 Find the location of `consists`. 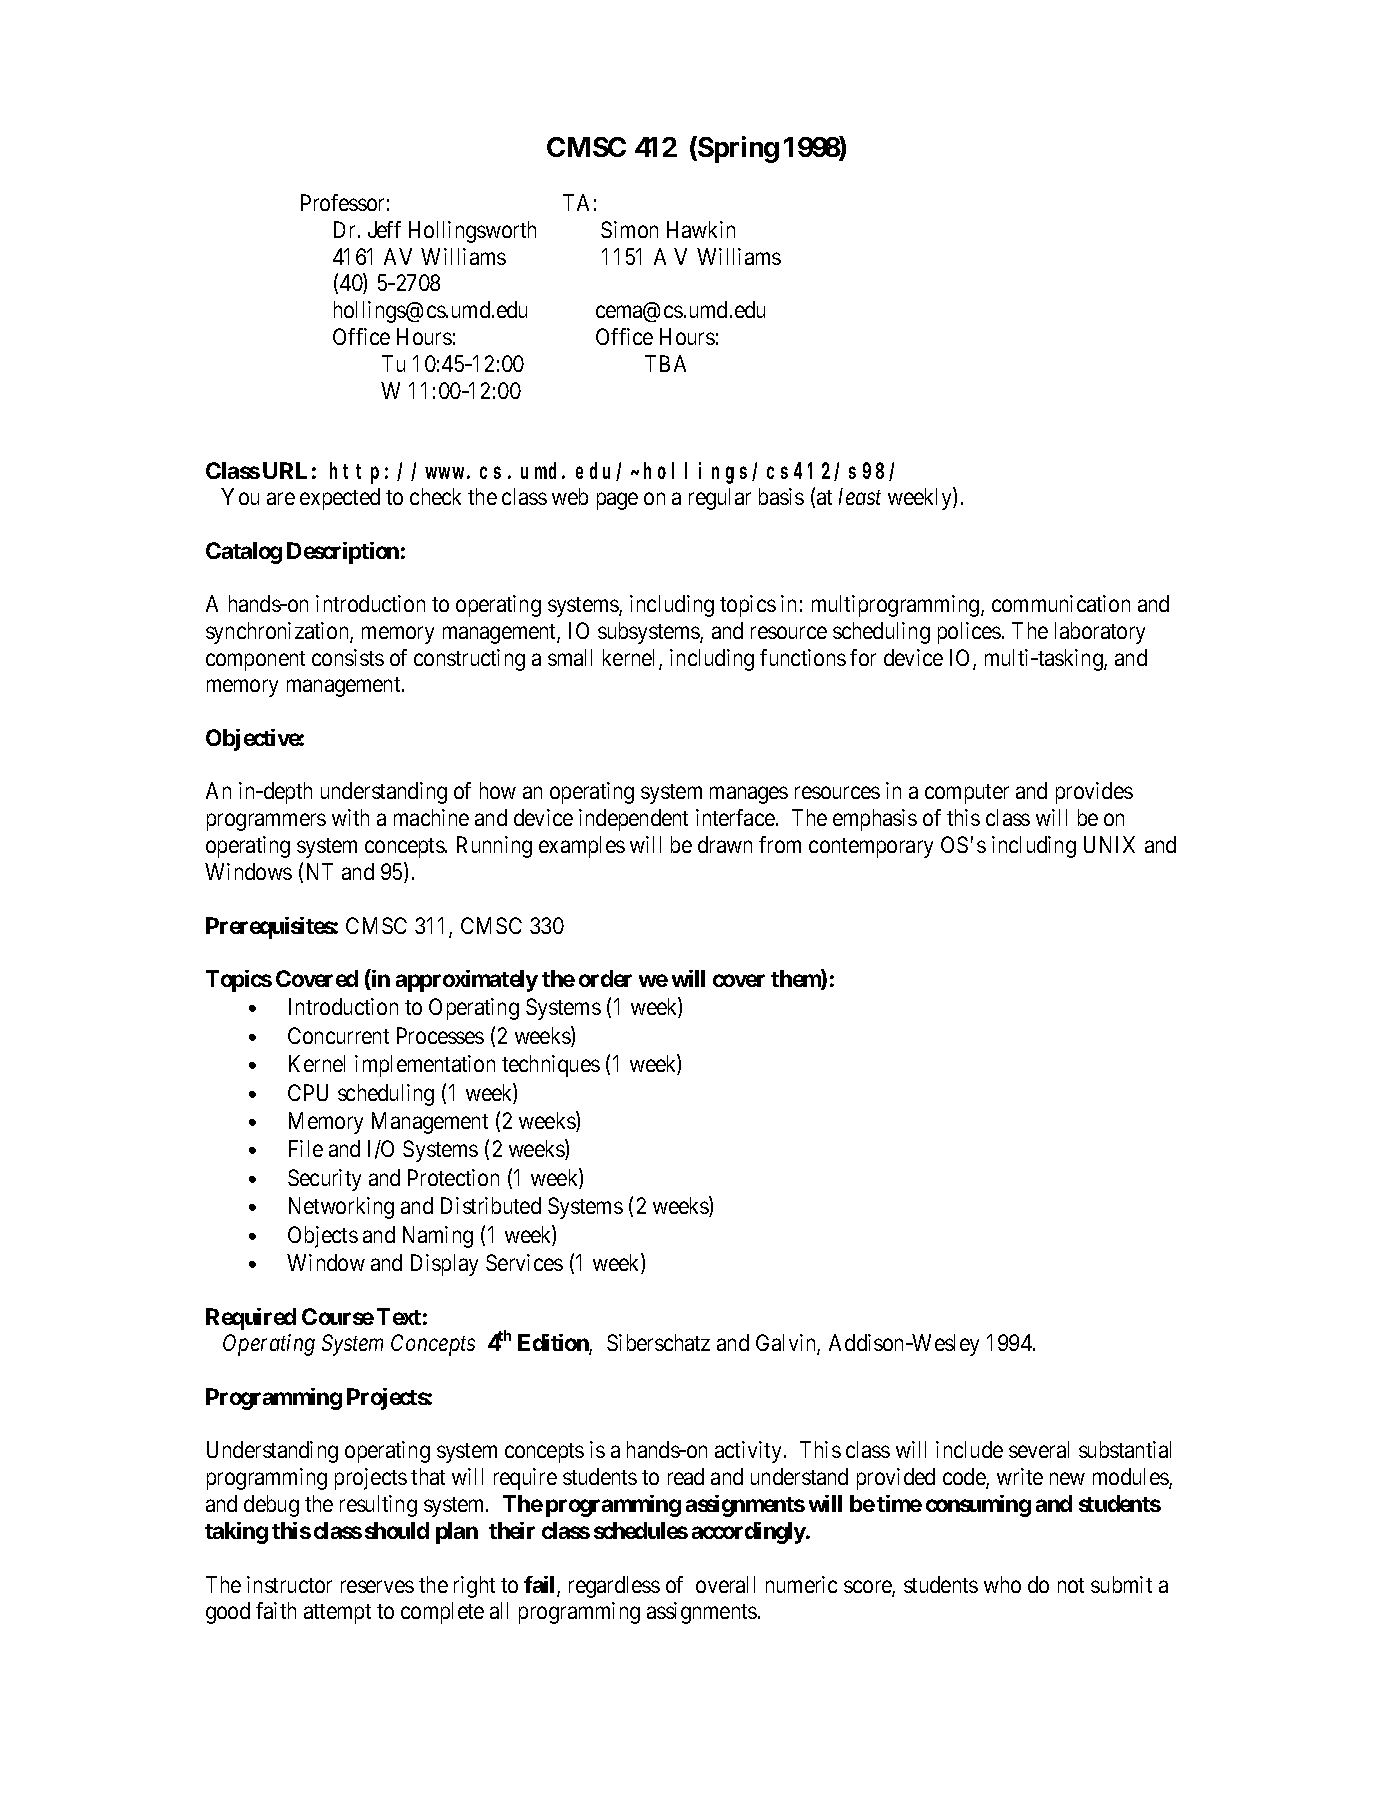

consists is located at coordinates (348, 657).
